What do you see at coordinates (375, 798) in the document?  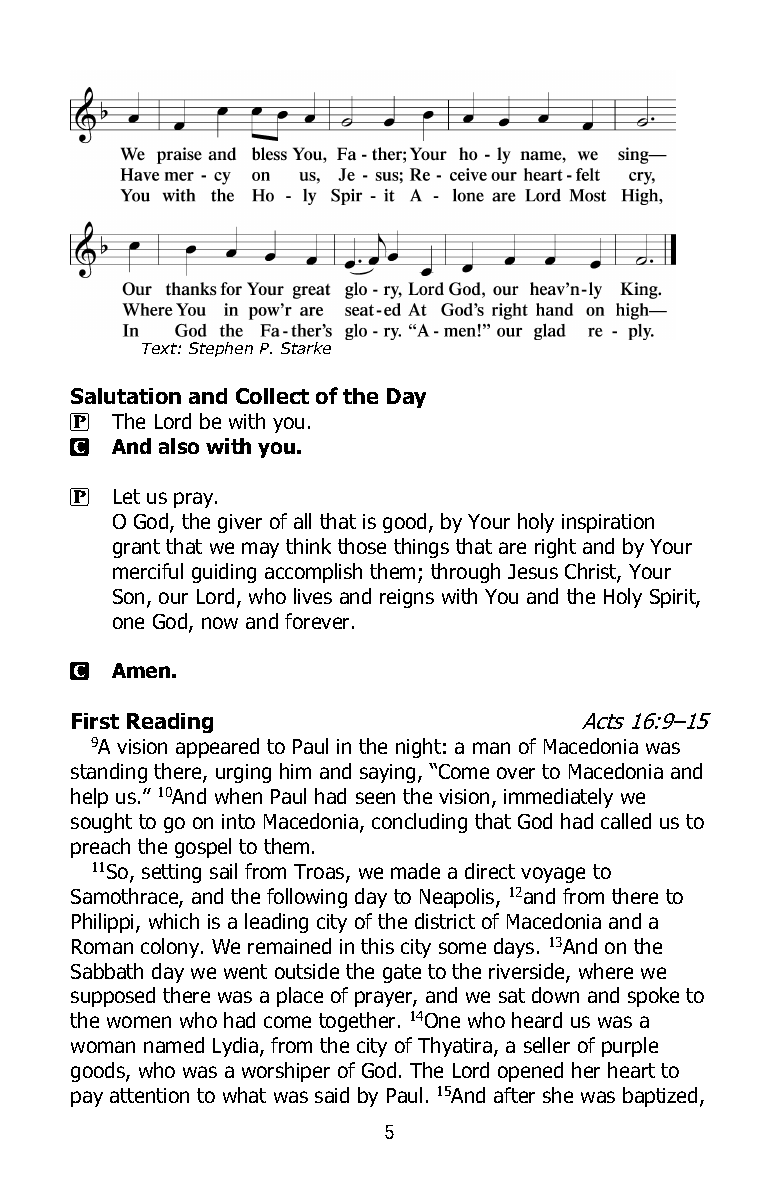 I see `seen` at bounding box center [375, 798].
